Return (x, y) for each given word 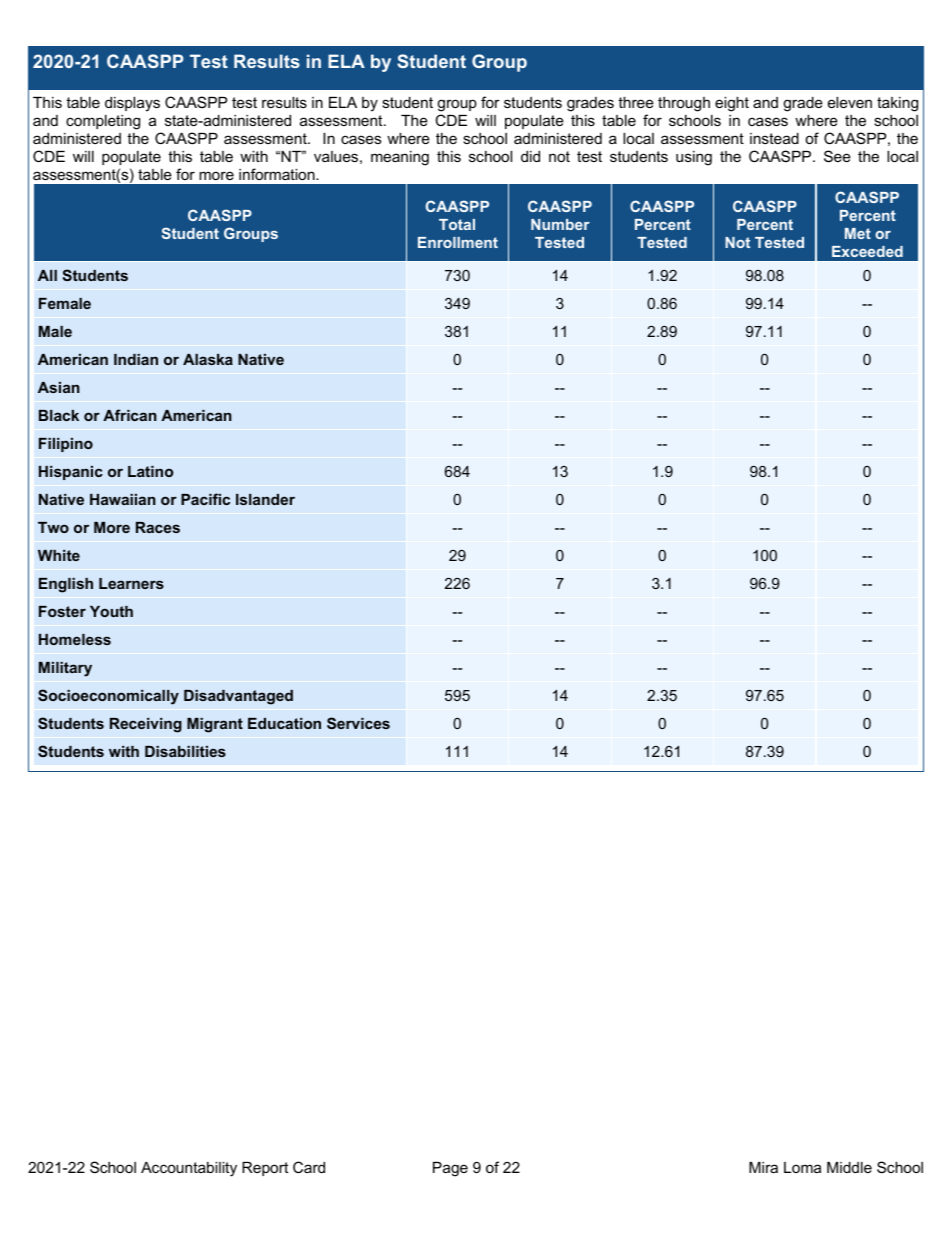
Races (158, 527)
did (530, 156)
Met (858, 233)
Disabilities (185, 751)
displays (132, 104)
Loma (802, 1167)
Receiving (146, 725)
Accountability (189, 1169)
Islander (265, 499)
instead (774, 138)
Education (284, 723)
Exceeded (867, 251)
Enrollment (458, 242)
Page (450, 1169)
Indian (136, 359)
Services (358, 723)
